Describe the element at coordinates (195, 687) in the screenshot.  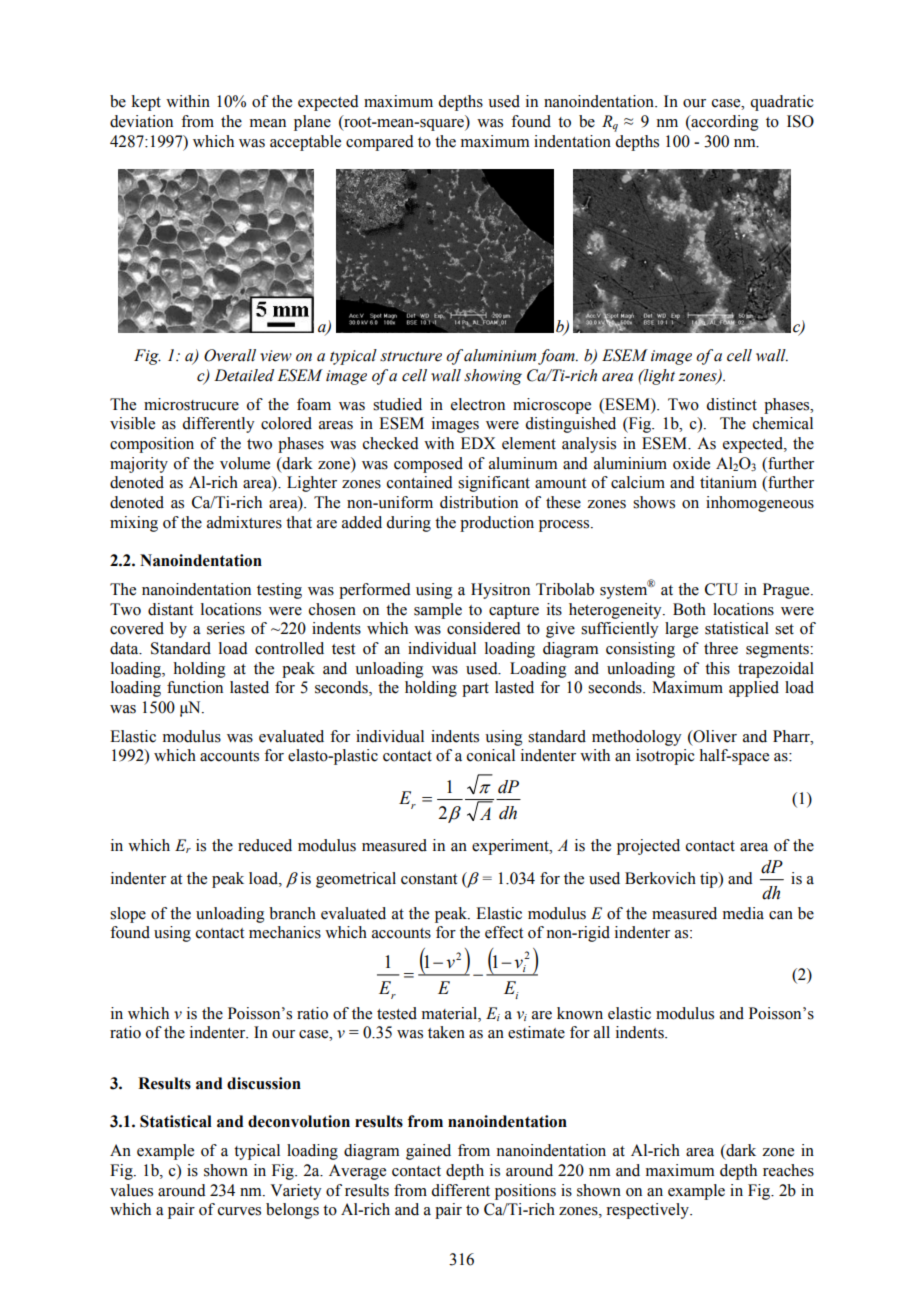
I see `function` at that location.
